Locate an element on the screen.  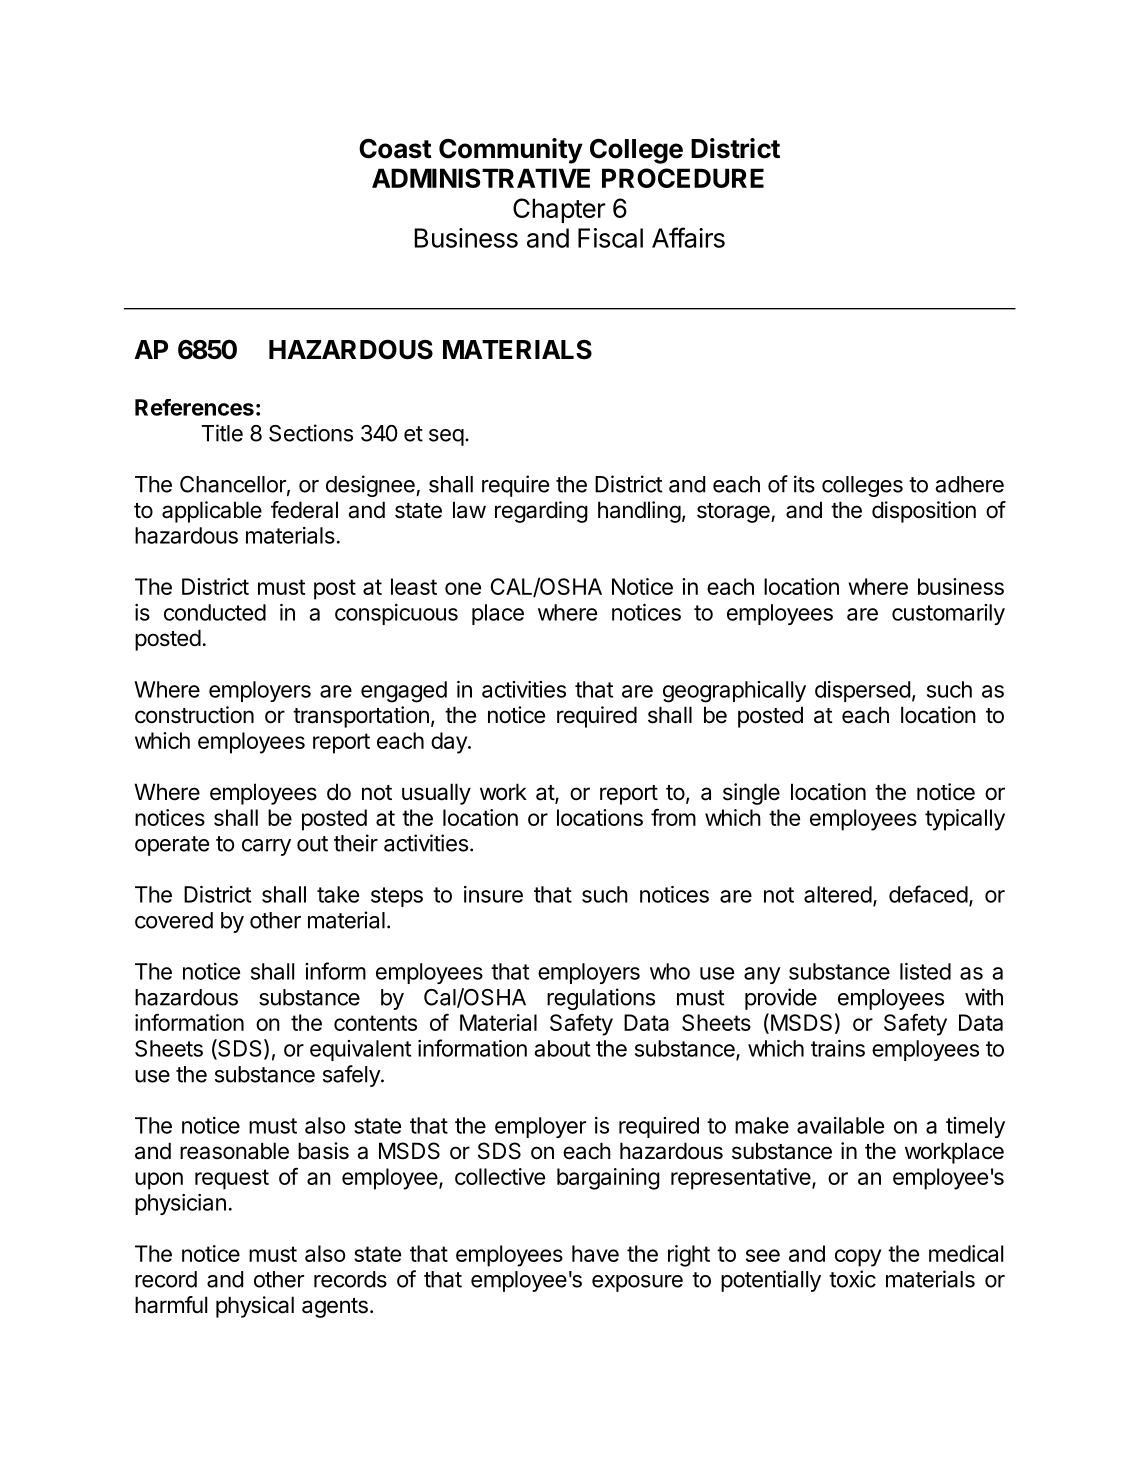
construction is located at coordinates (194, 715).
